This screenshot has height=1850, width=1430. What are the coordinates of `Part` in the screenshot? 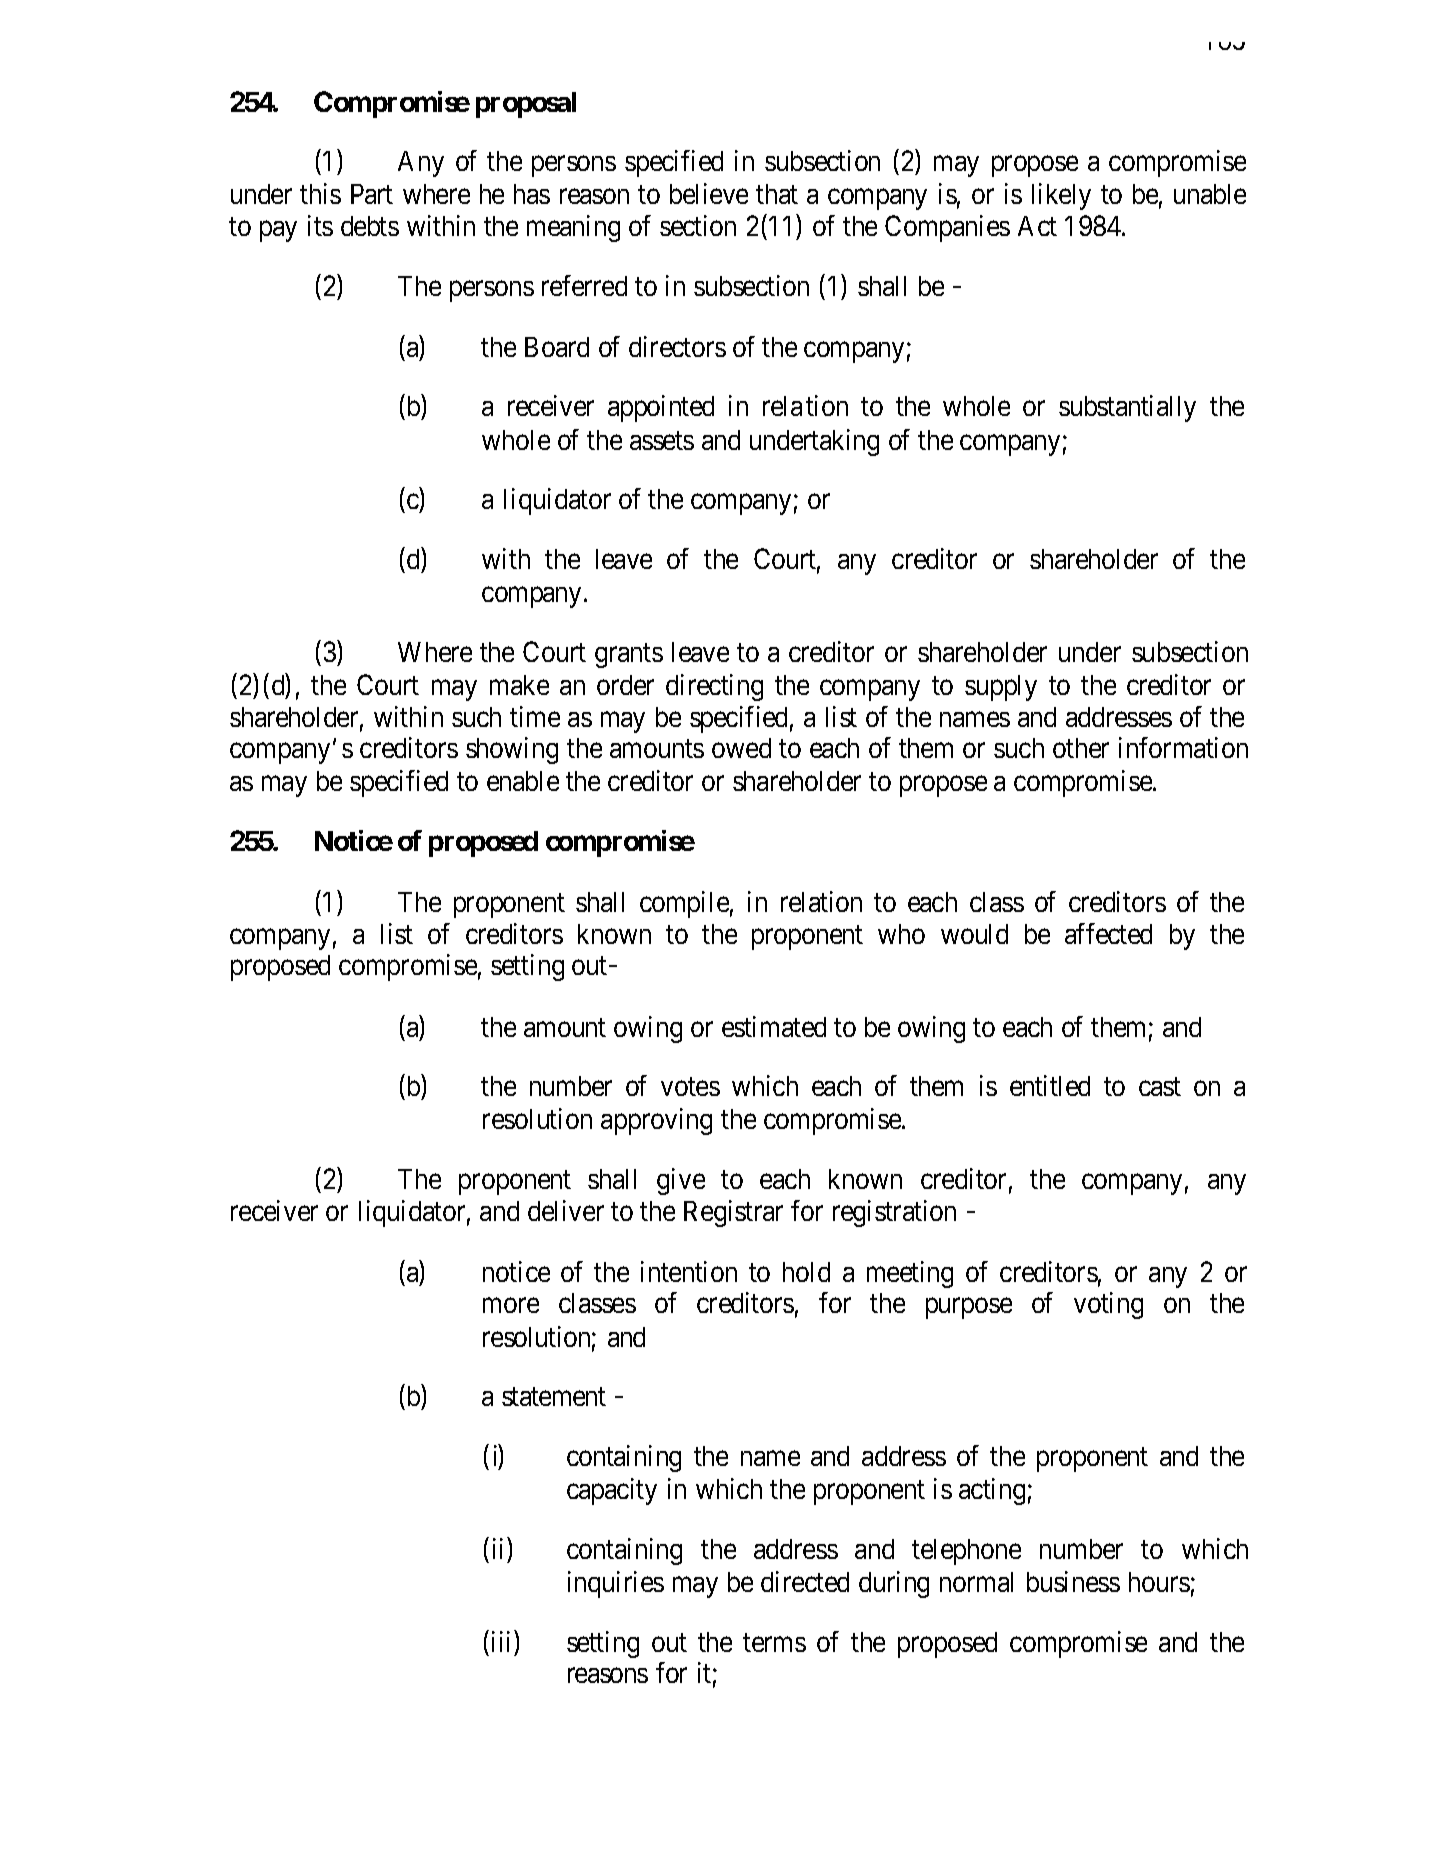 It's located at (372, 194).
